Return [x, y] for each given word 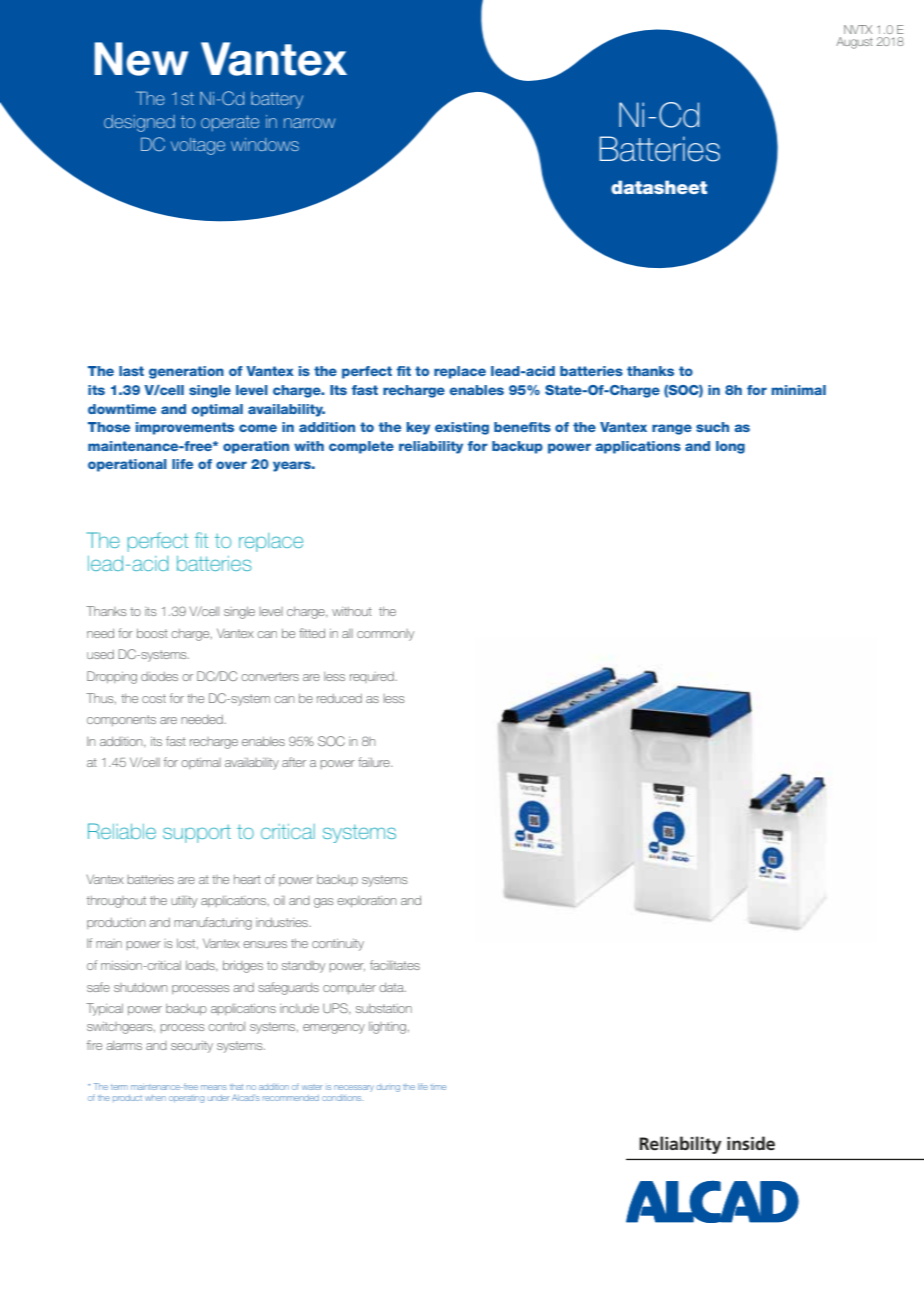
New [141, 59]
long [730, 447]
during [388, 1088]
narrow [309, 123]
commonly [385, 635]
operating [186, 1099]
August [854, 43]
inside [751, 1143]
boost [152, 633]
